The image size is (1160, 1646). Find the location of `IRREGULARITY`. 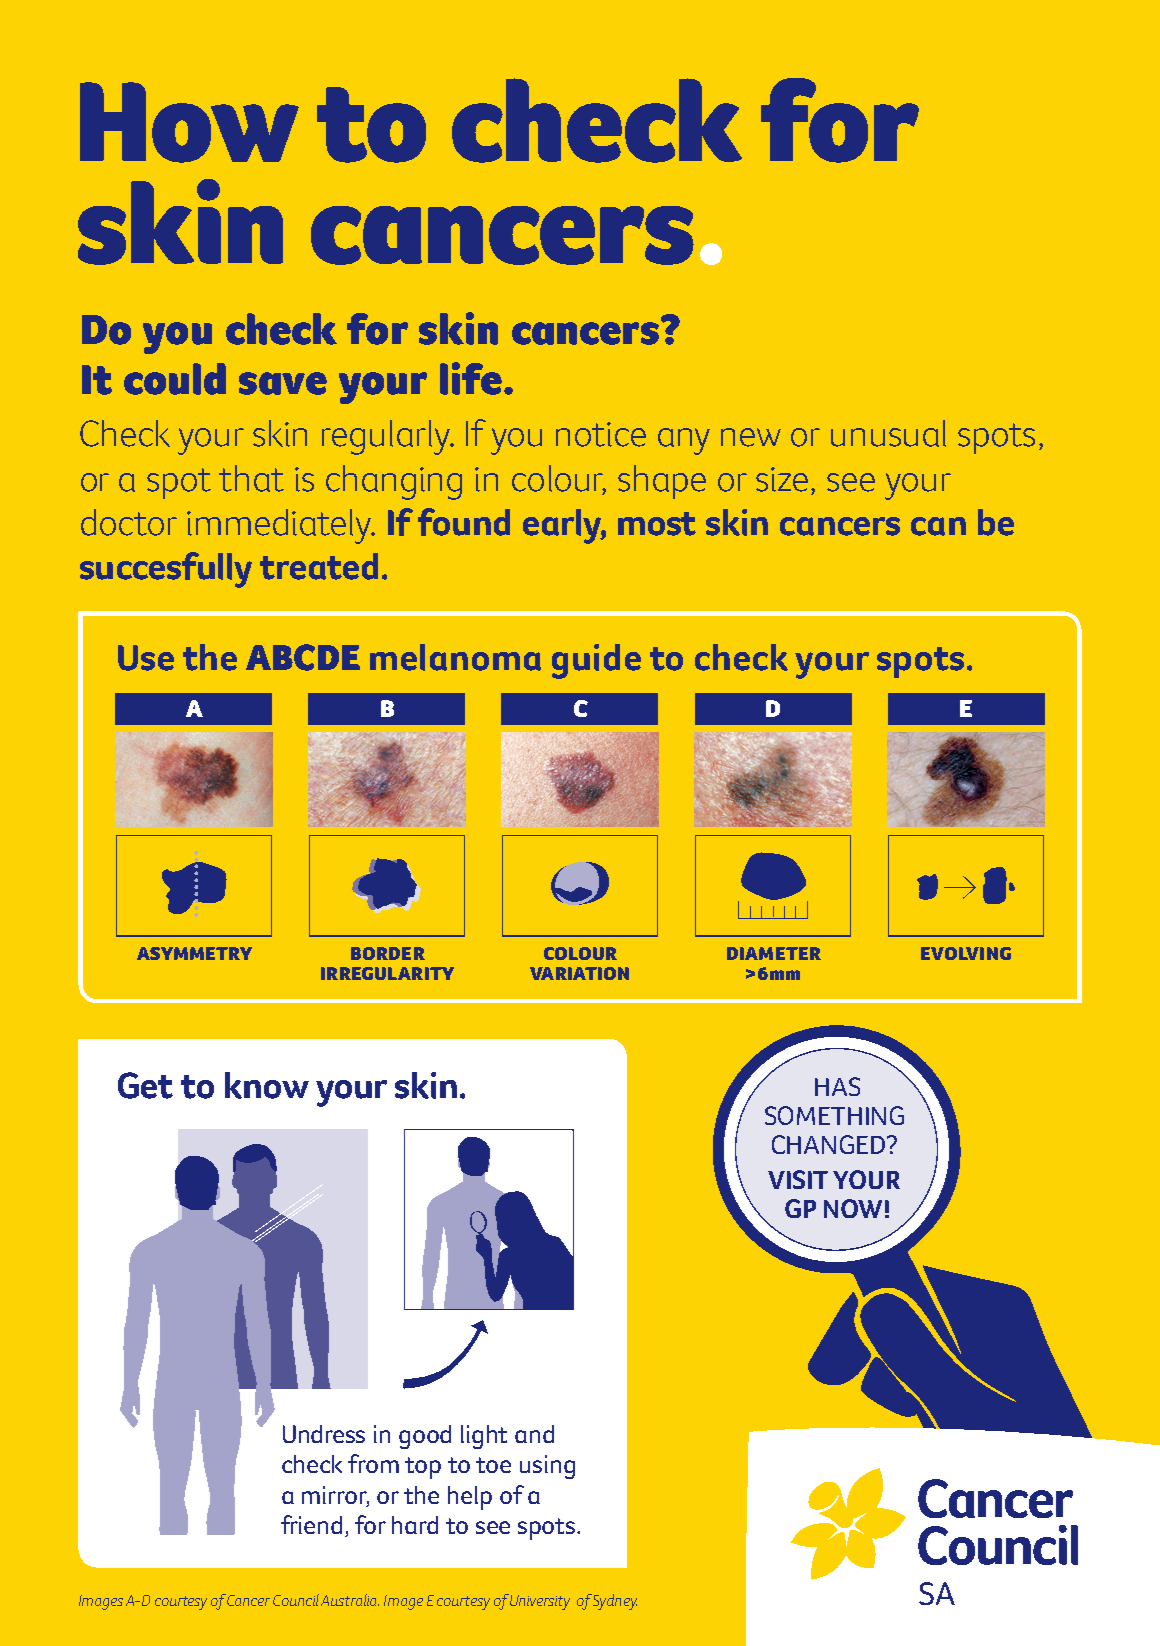

IRREGULARITY is located at coordinates (387, 973).
